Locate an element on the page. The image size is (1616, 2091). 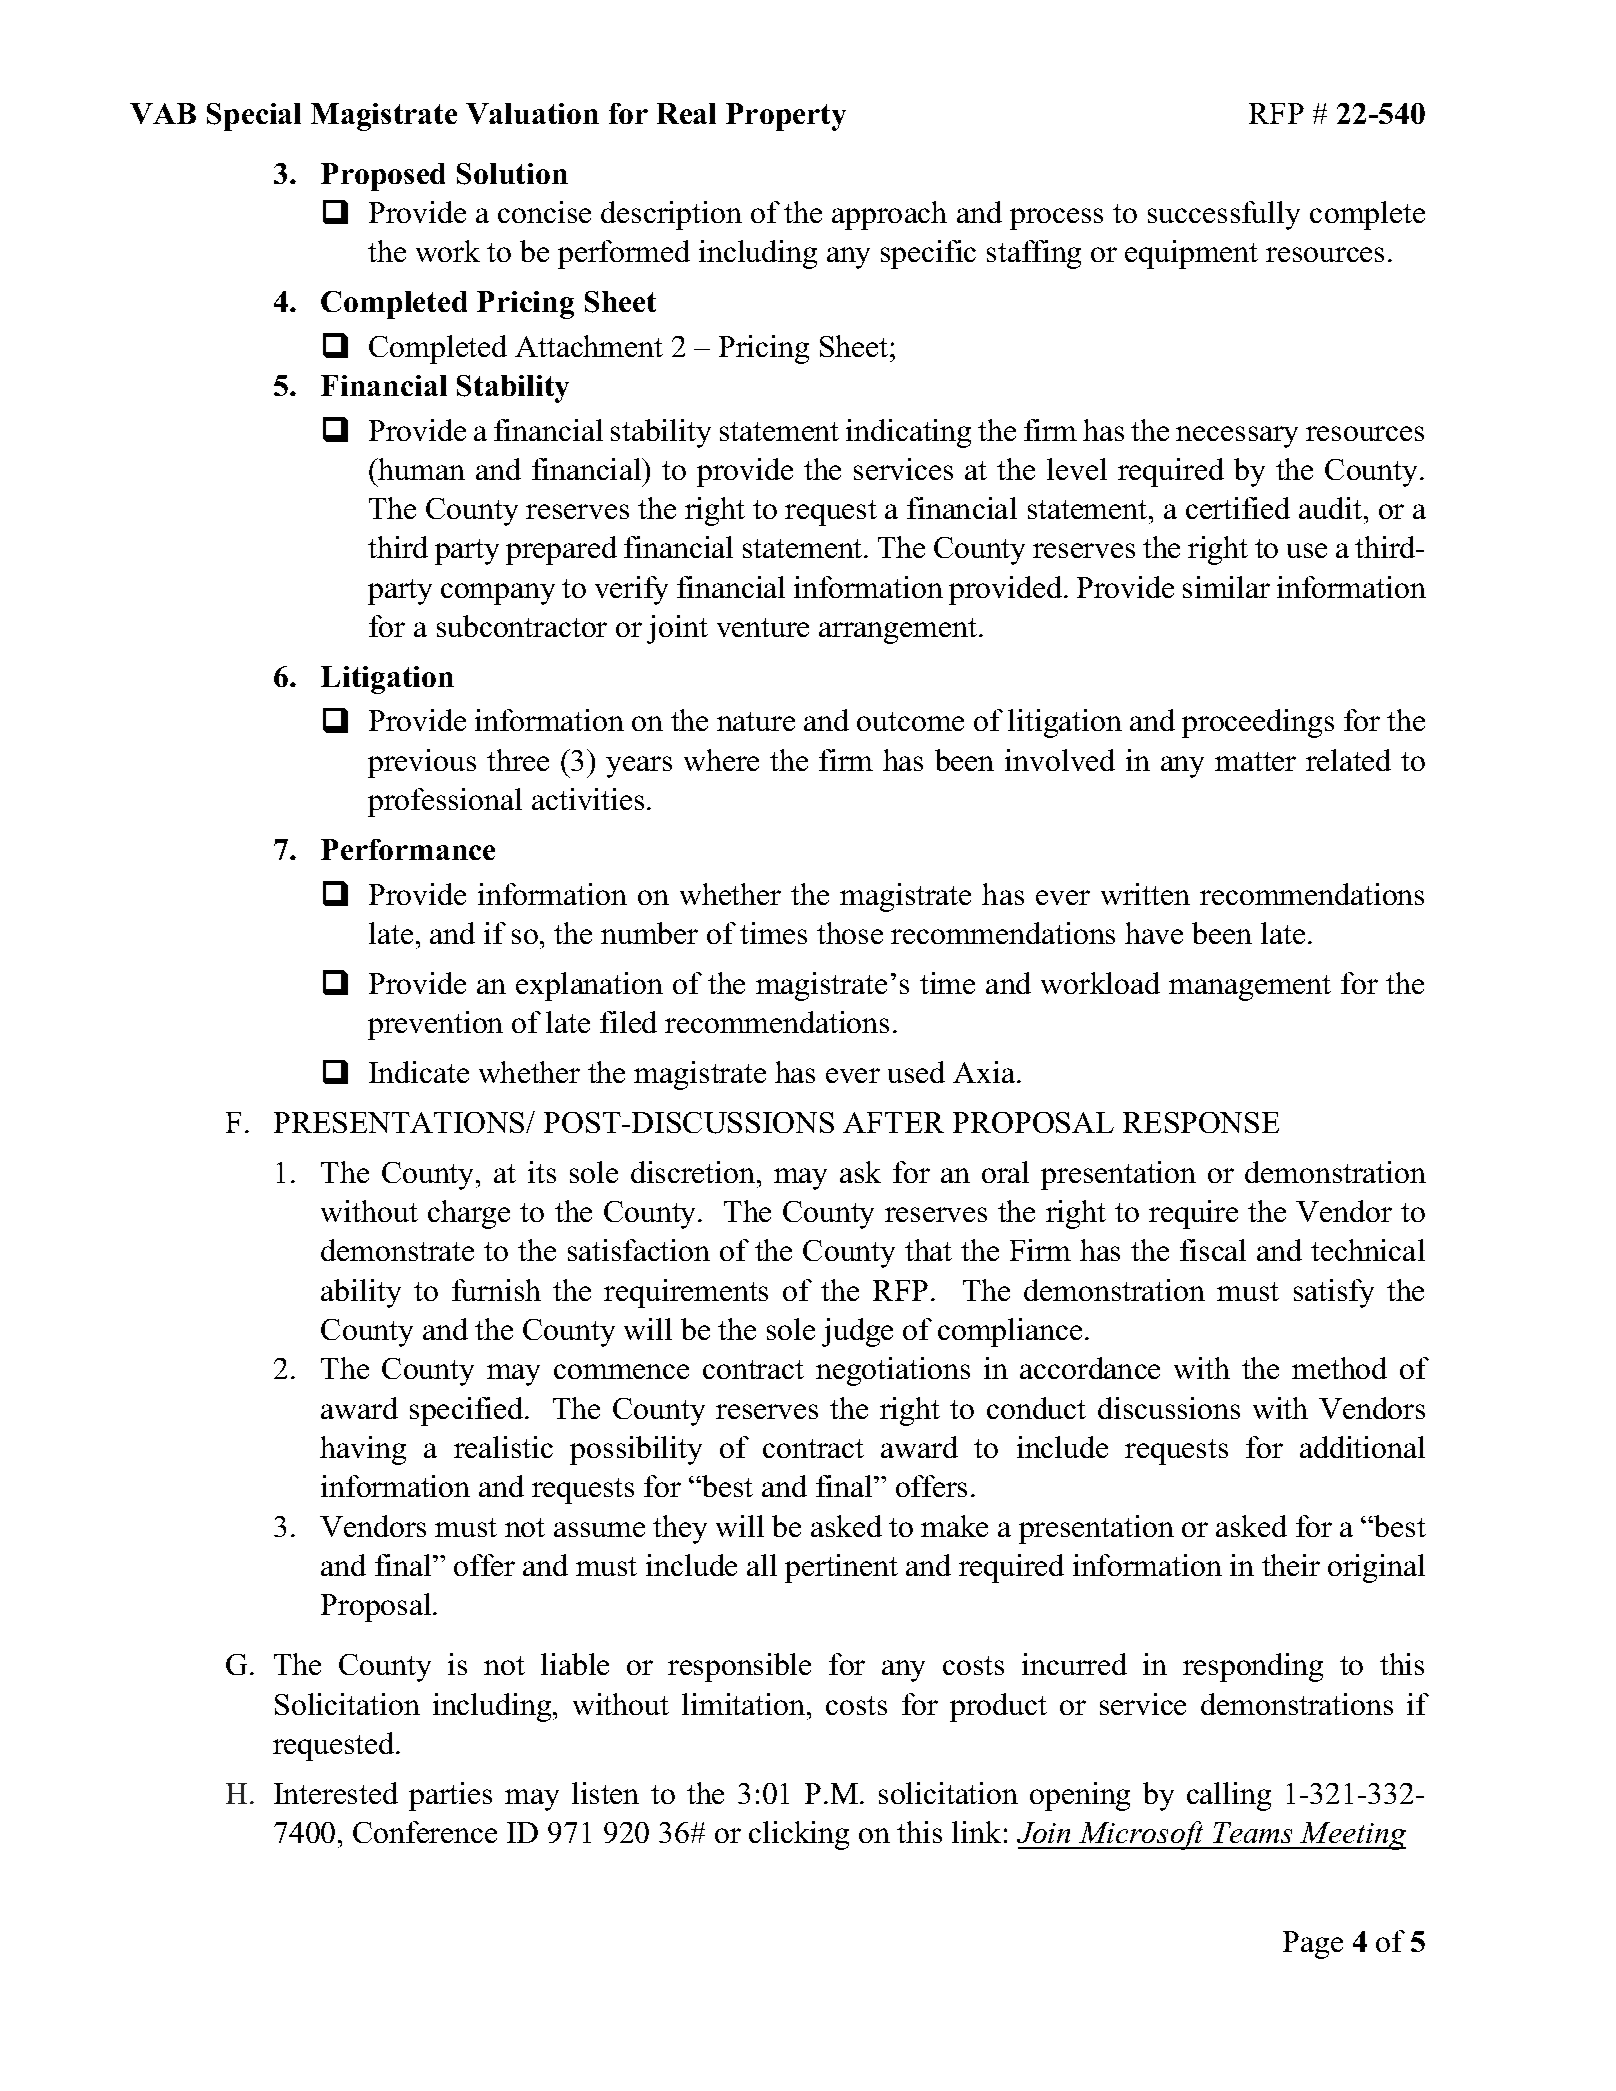
management is located at coordinates (1250, 988).
